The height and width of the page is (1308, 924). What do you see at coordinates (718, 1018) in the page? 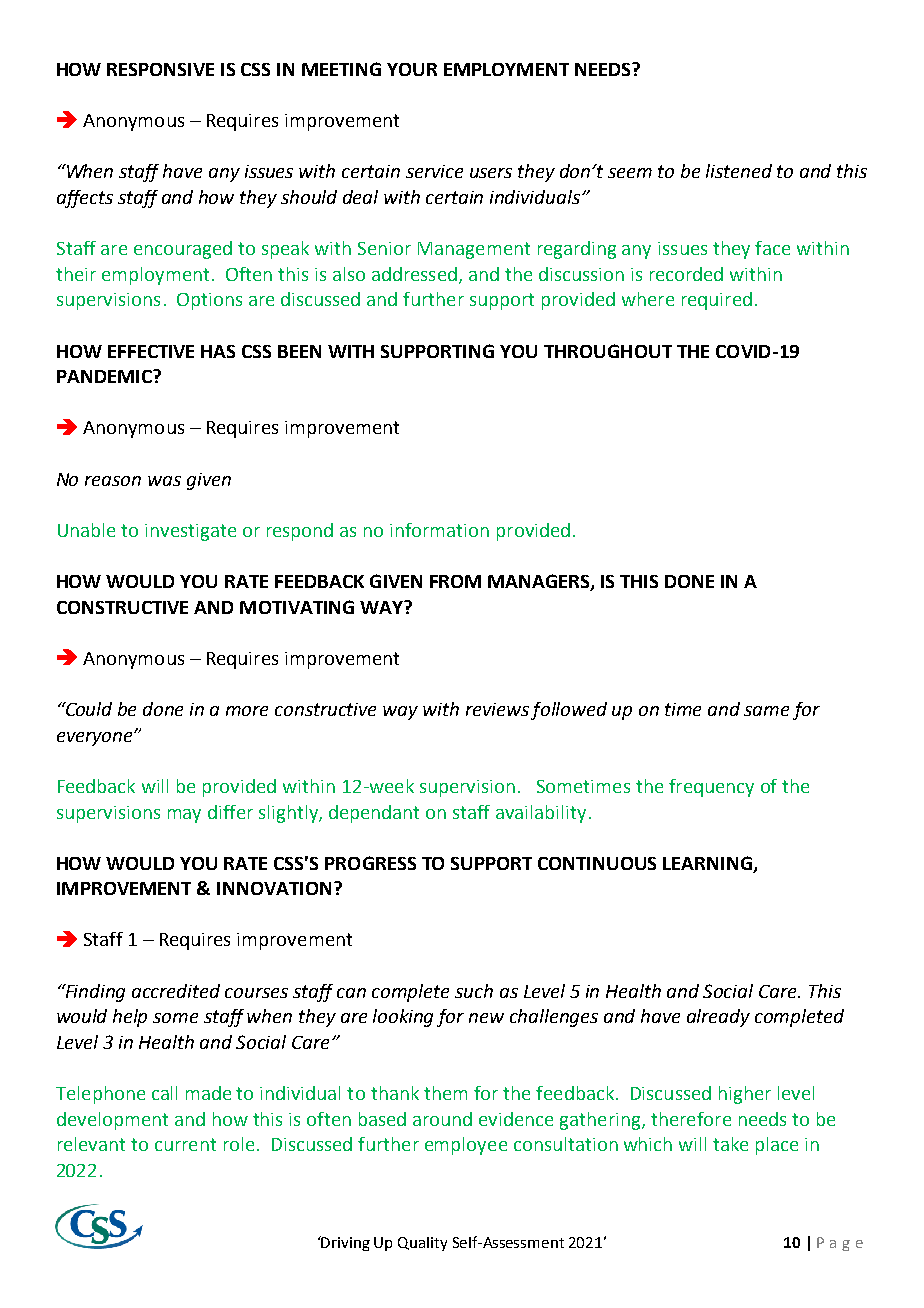
I see `already` at bounding box center [718, 1018].
